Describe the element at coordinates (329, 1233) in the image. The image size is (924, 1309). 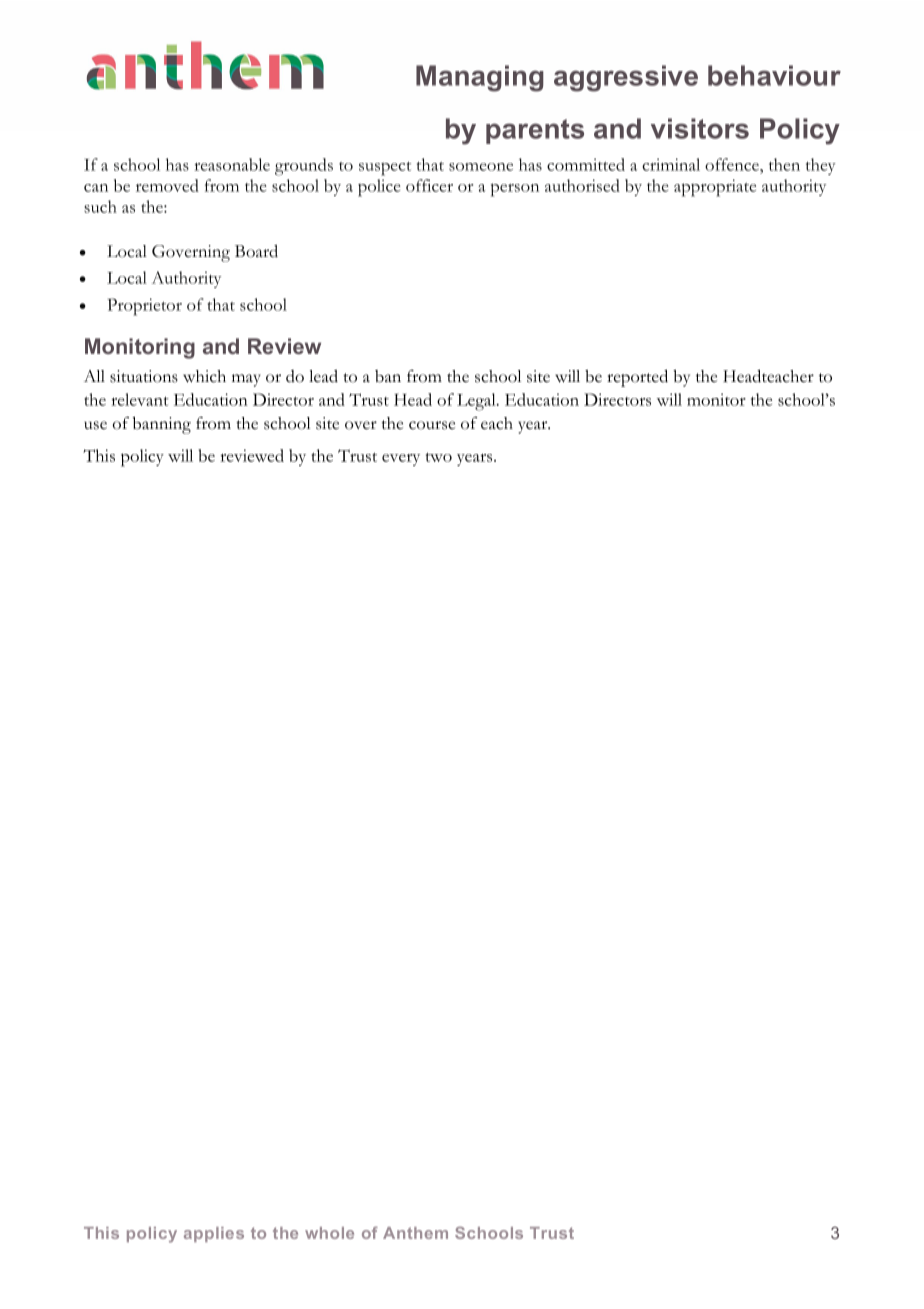
I see `whole` at that location.
